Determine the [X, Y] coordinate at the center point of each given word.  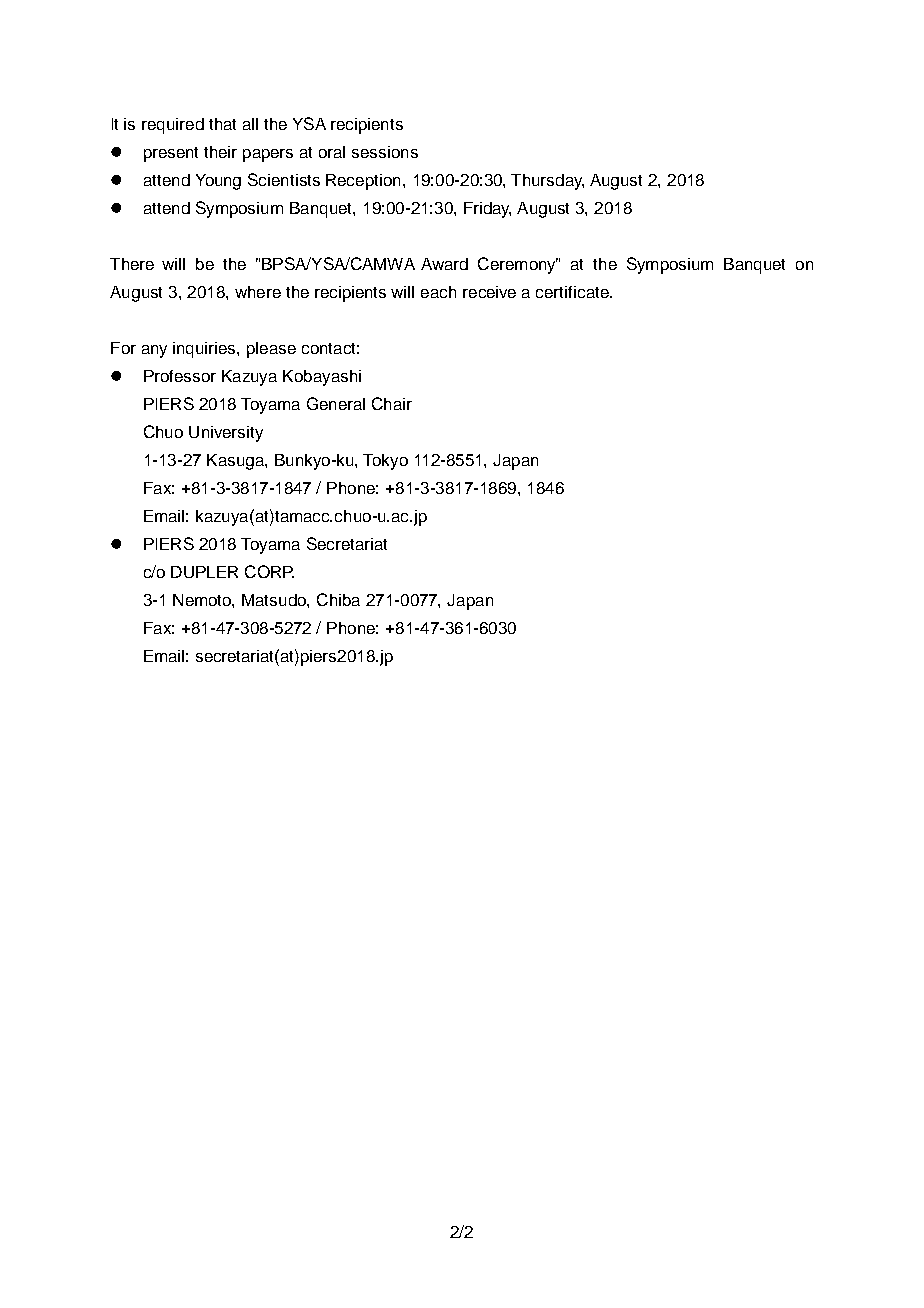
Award [444, 264]
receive [489, 292]
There [132, 264]
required [173, 126]
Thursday [547, 182]
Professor [180, 376]
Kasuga [236, 462]
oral [332, 152]
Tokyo [385, 462]
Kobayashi [322, 378]
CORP [269, 571]
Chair [392, 403]
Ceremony [518, 265]
